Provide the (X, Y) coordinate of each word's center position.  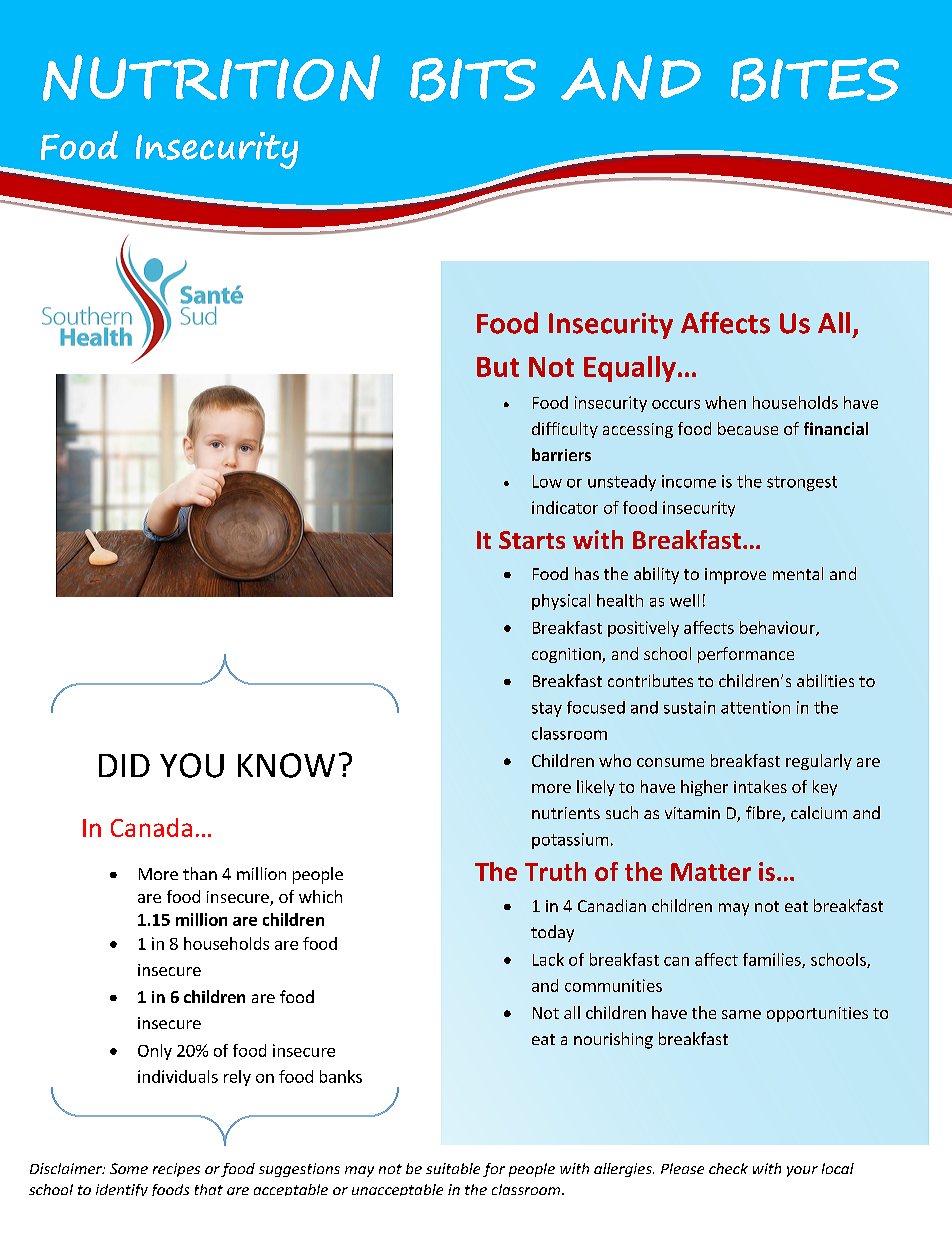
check (728, 1168)
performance (746, 655)
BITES (815, 80)
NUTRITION (211, 78)
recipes (176, 1170)
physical (561, 602)
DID (124, 765)
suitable (453, 1168)
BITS (473, 80)
